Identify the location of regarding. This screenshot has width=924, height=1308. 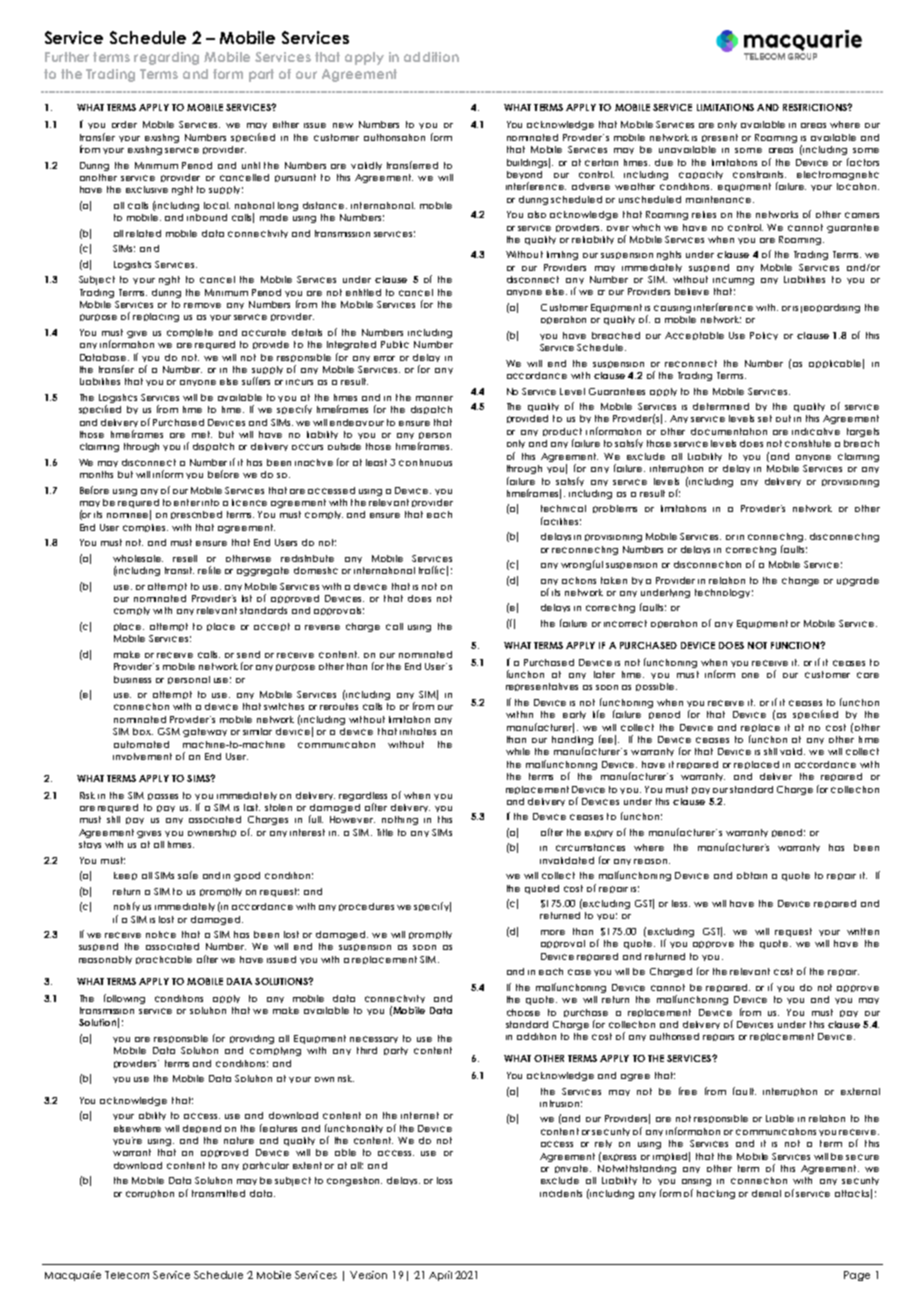
(166, 58).
